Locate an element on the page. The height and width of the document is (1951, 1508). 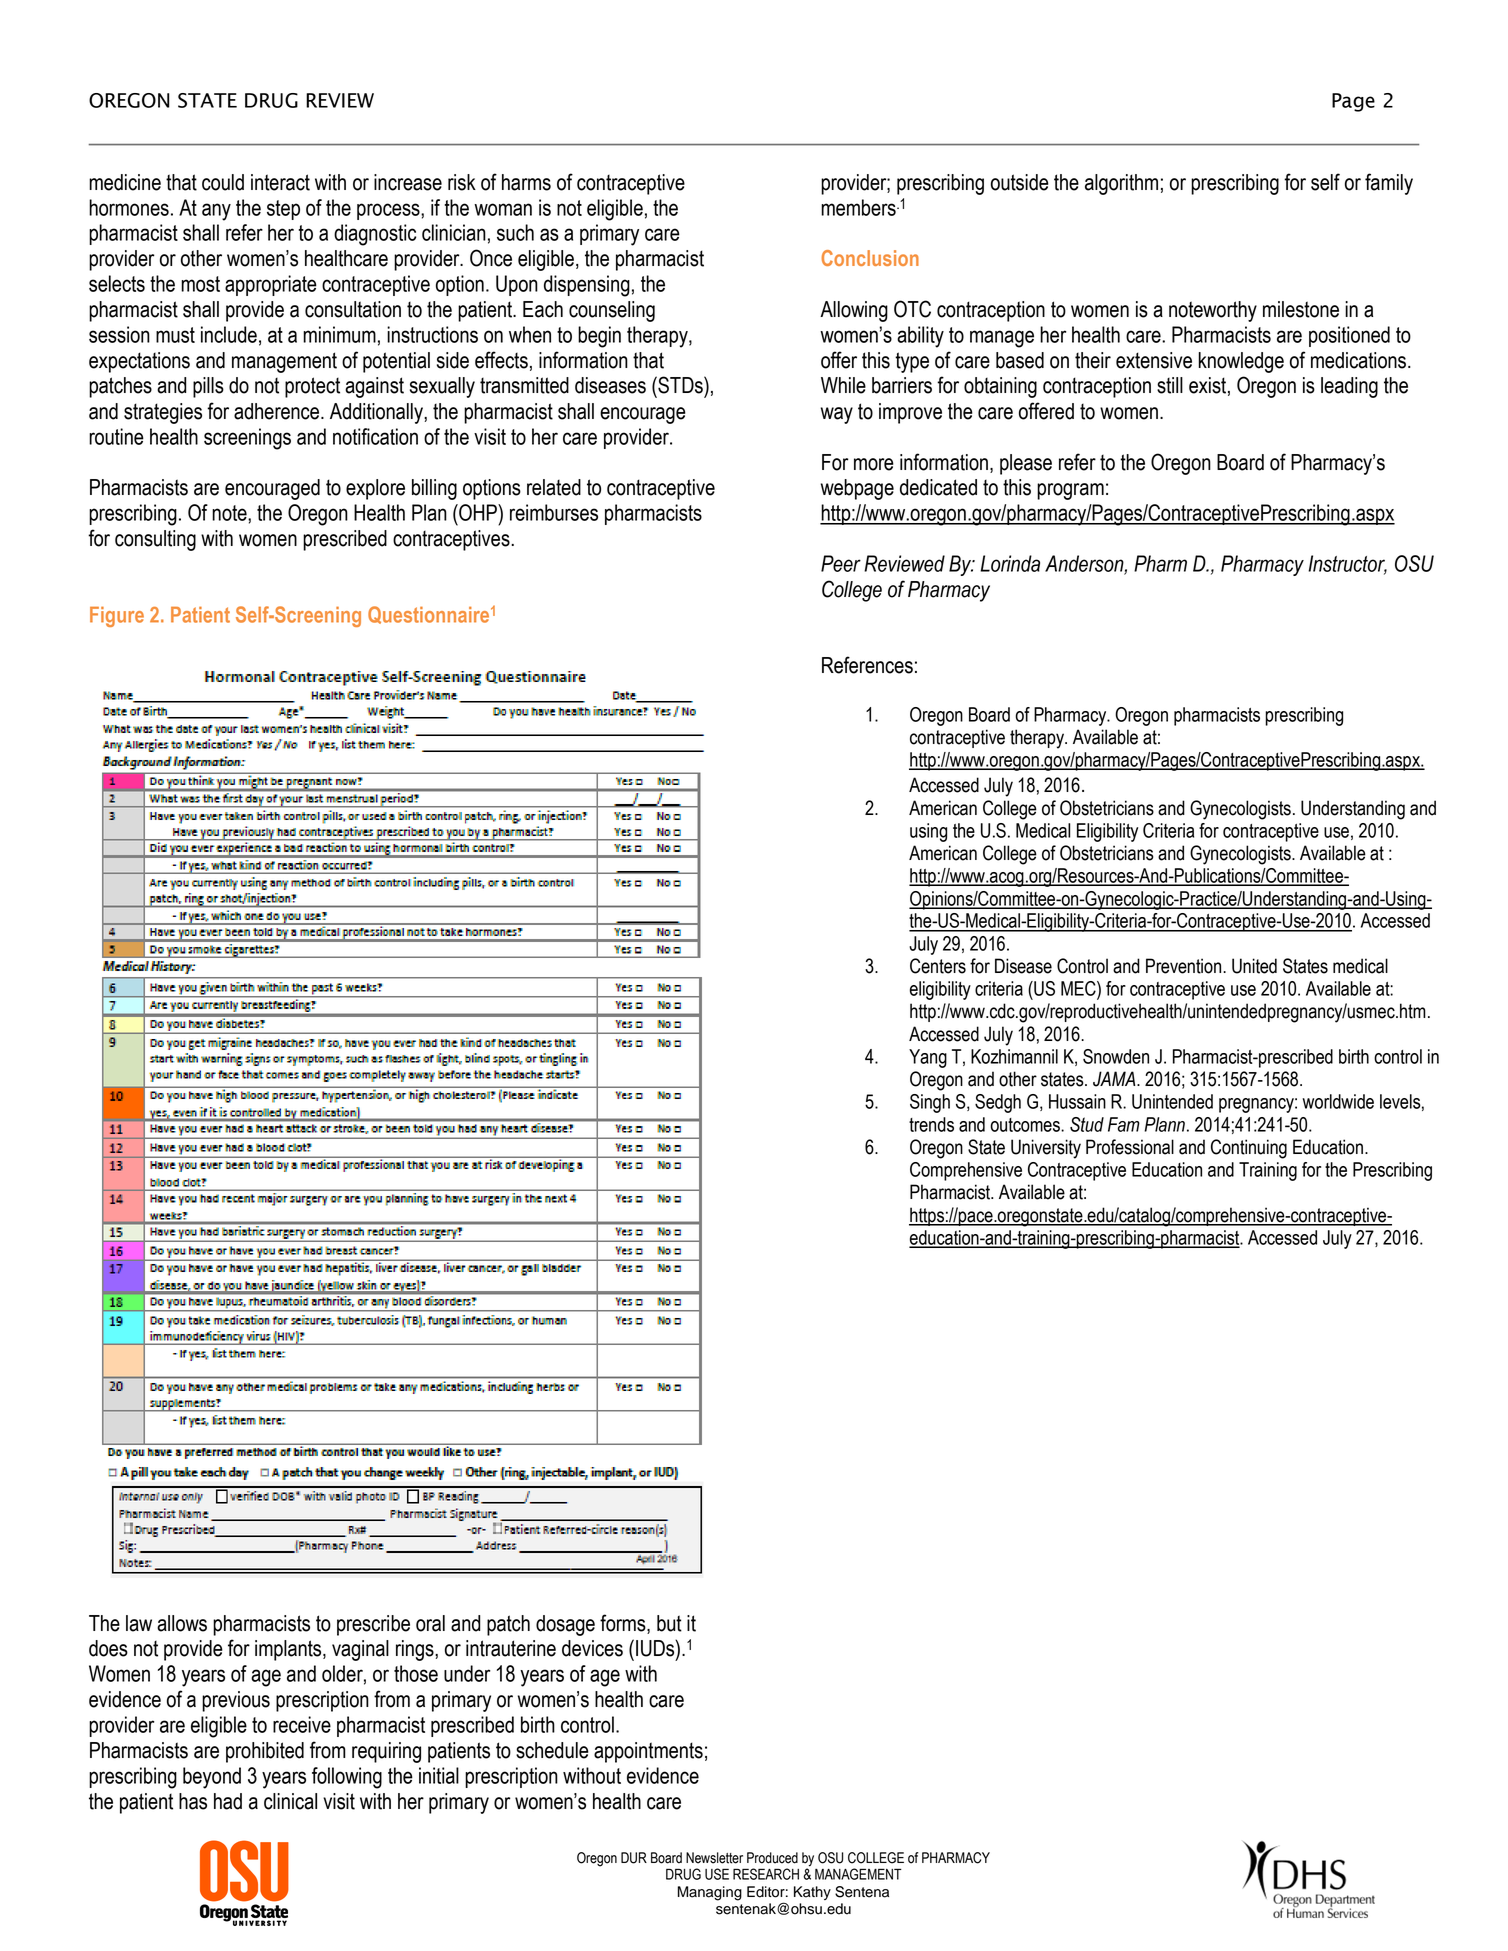
Continuing is located at coordinates (1249, 1149).
